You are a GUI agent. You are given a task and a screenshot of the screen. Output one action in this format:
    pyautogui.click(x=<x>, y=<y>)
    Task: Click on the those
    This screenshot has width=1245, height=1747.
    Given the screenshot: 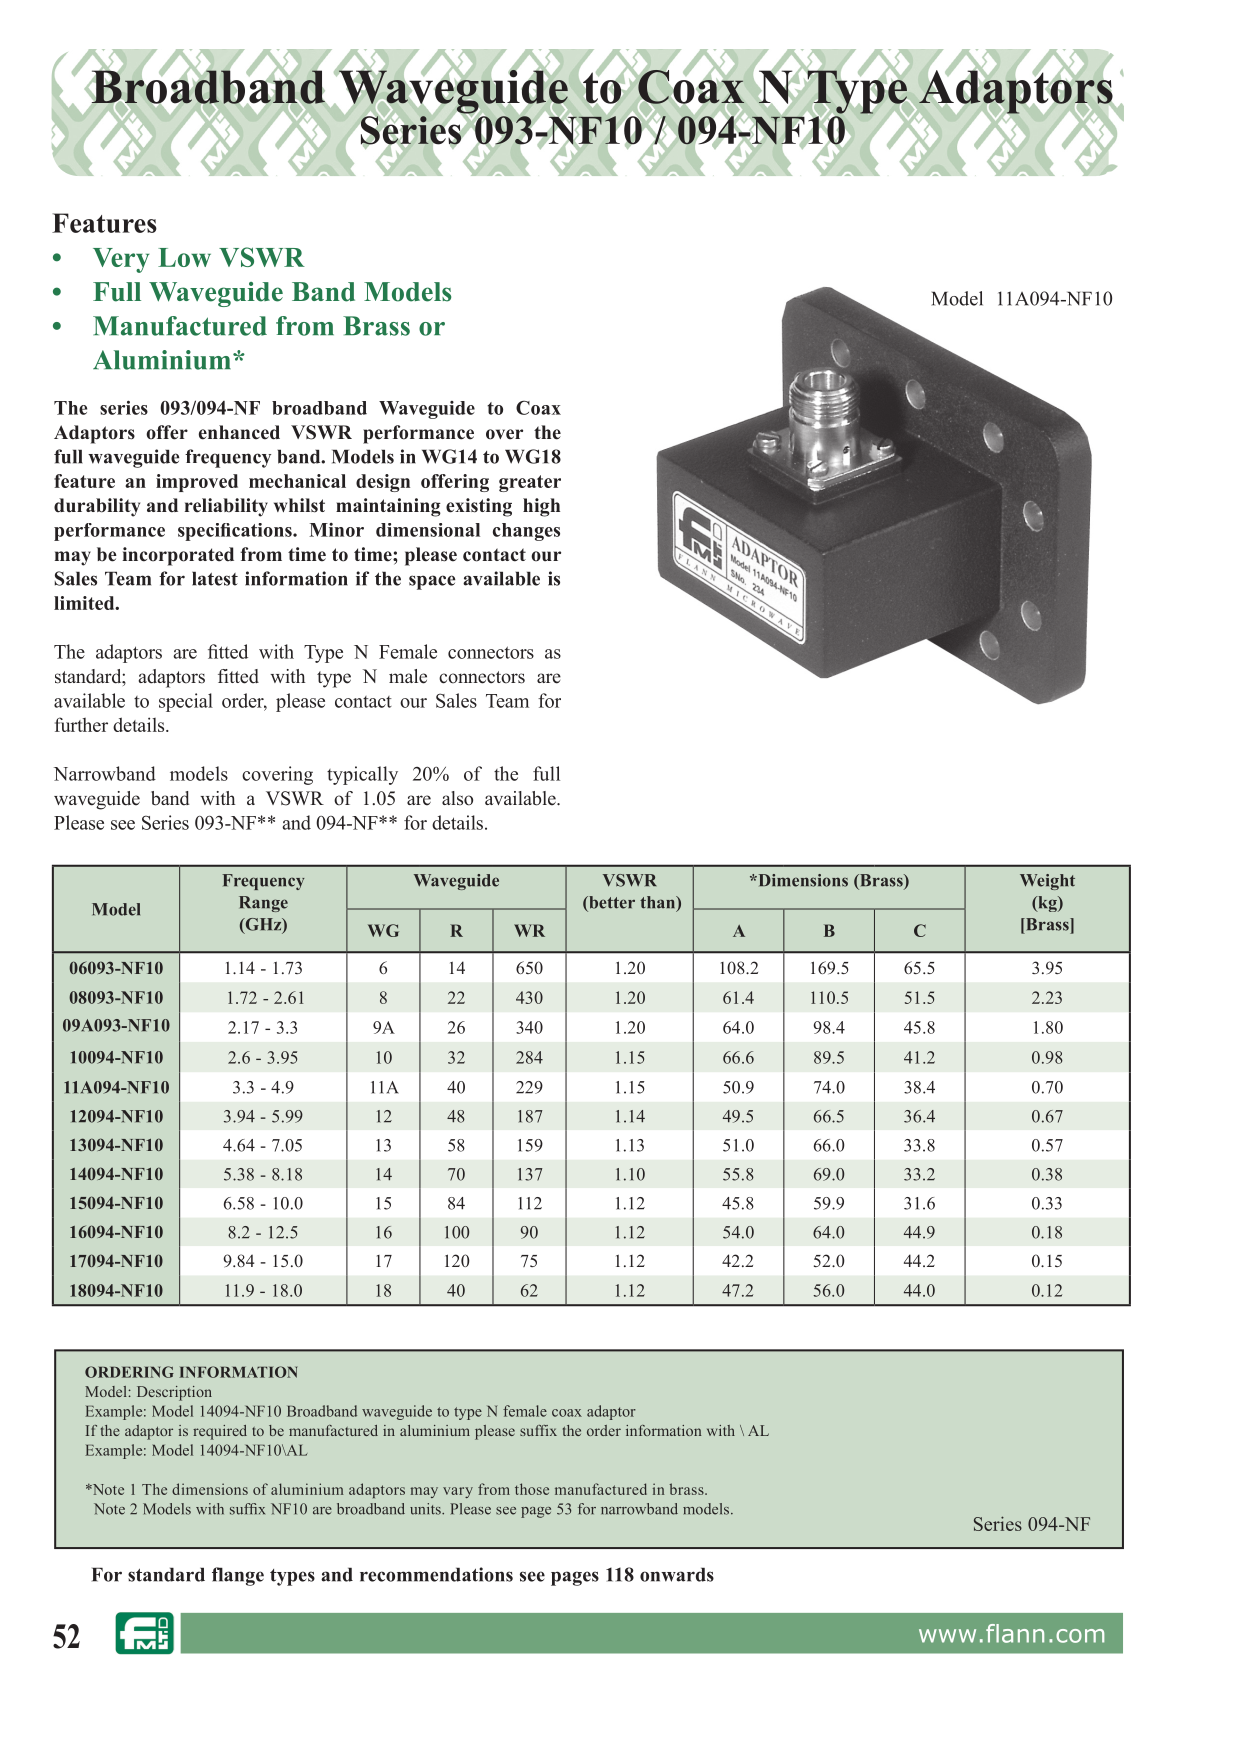 What is the action you would take?
    pyautogui.click(x=532, y=1489)
